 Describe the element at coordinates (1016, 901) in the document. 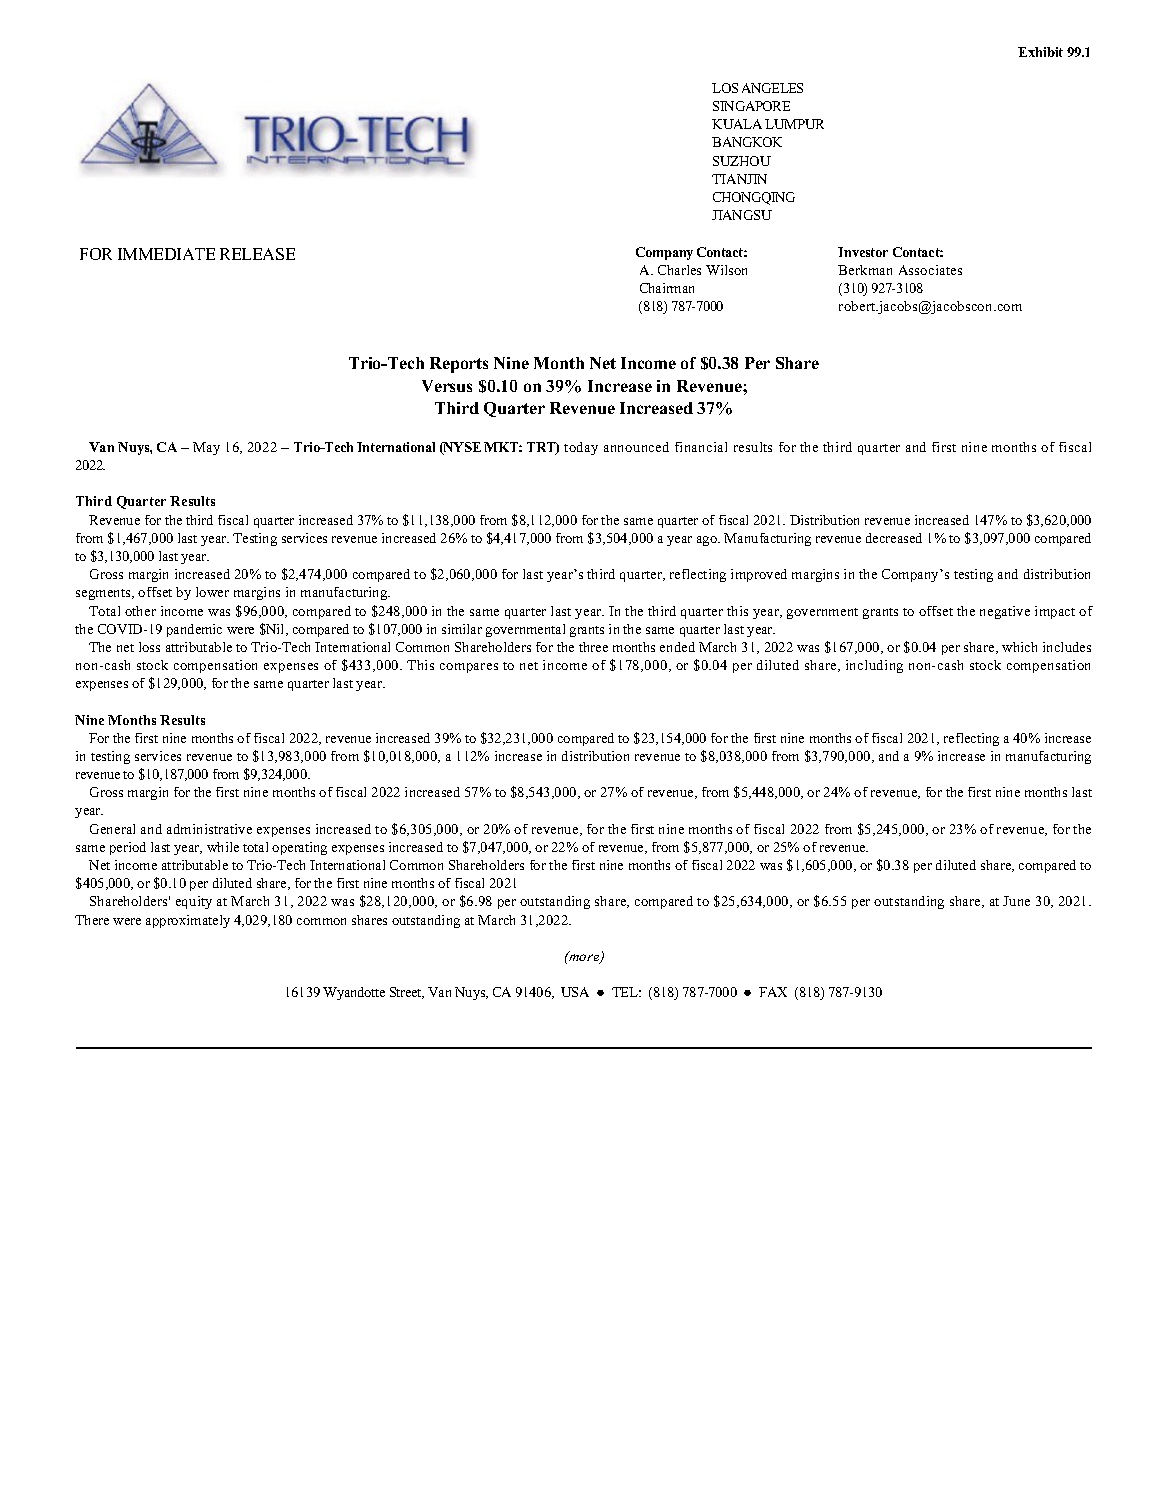

I see `June` at that location.
